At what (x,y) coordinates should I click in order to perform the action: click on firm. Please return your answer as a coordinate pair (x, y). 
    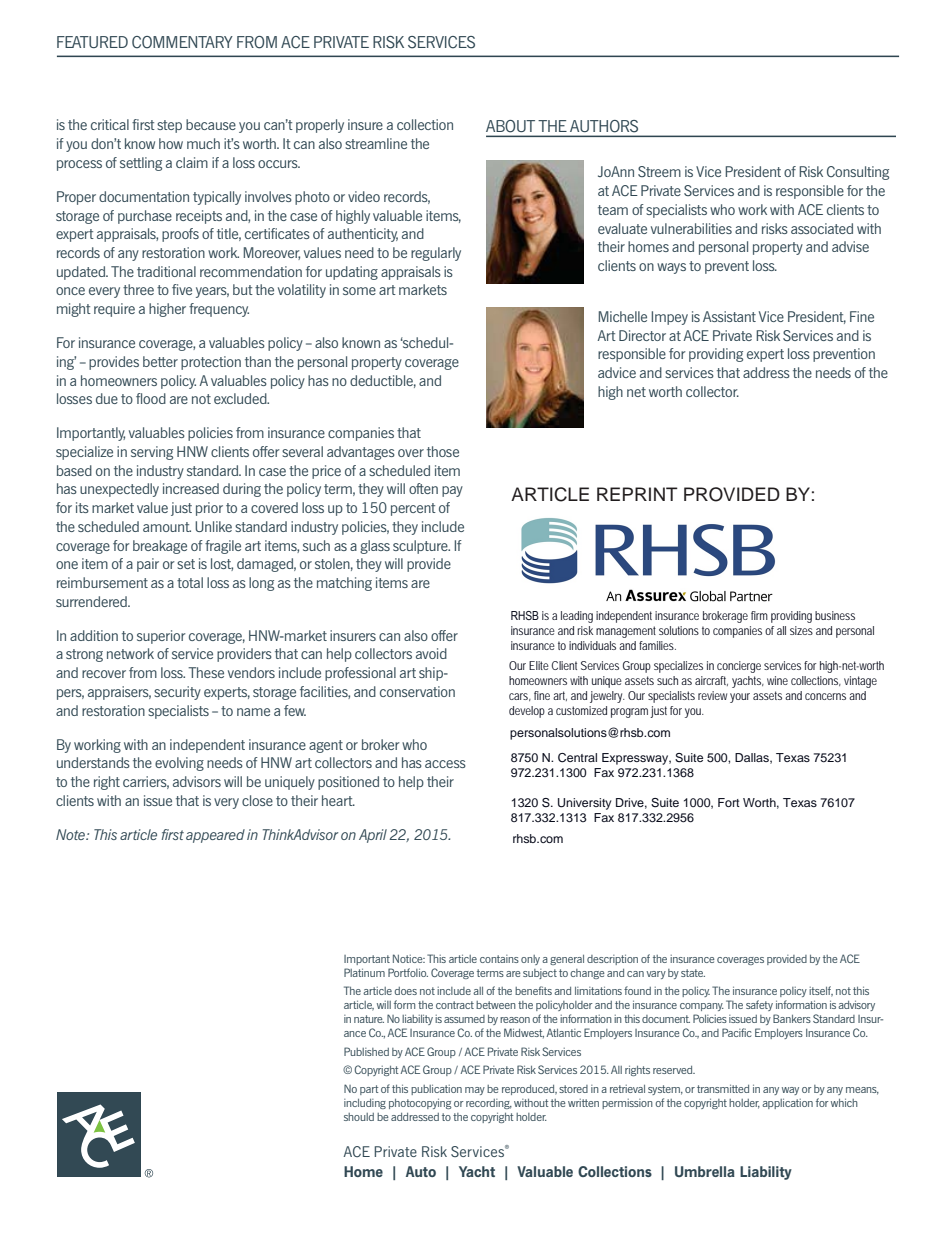
    Looking at the image, I should click on (759, 615).
